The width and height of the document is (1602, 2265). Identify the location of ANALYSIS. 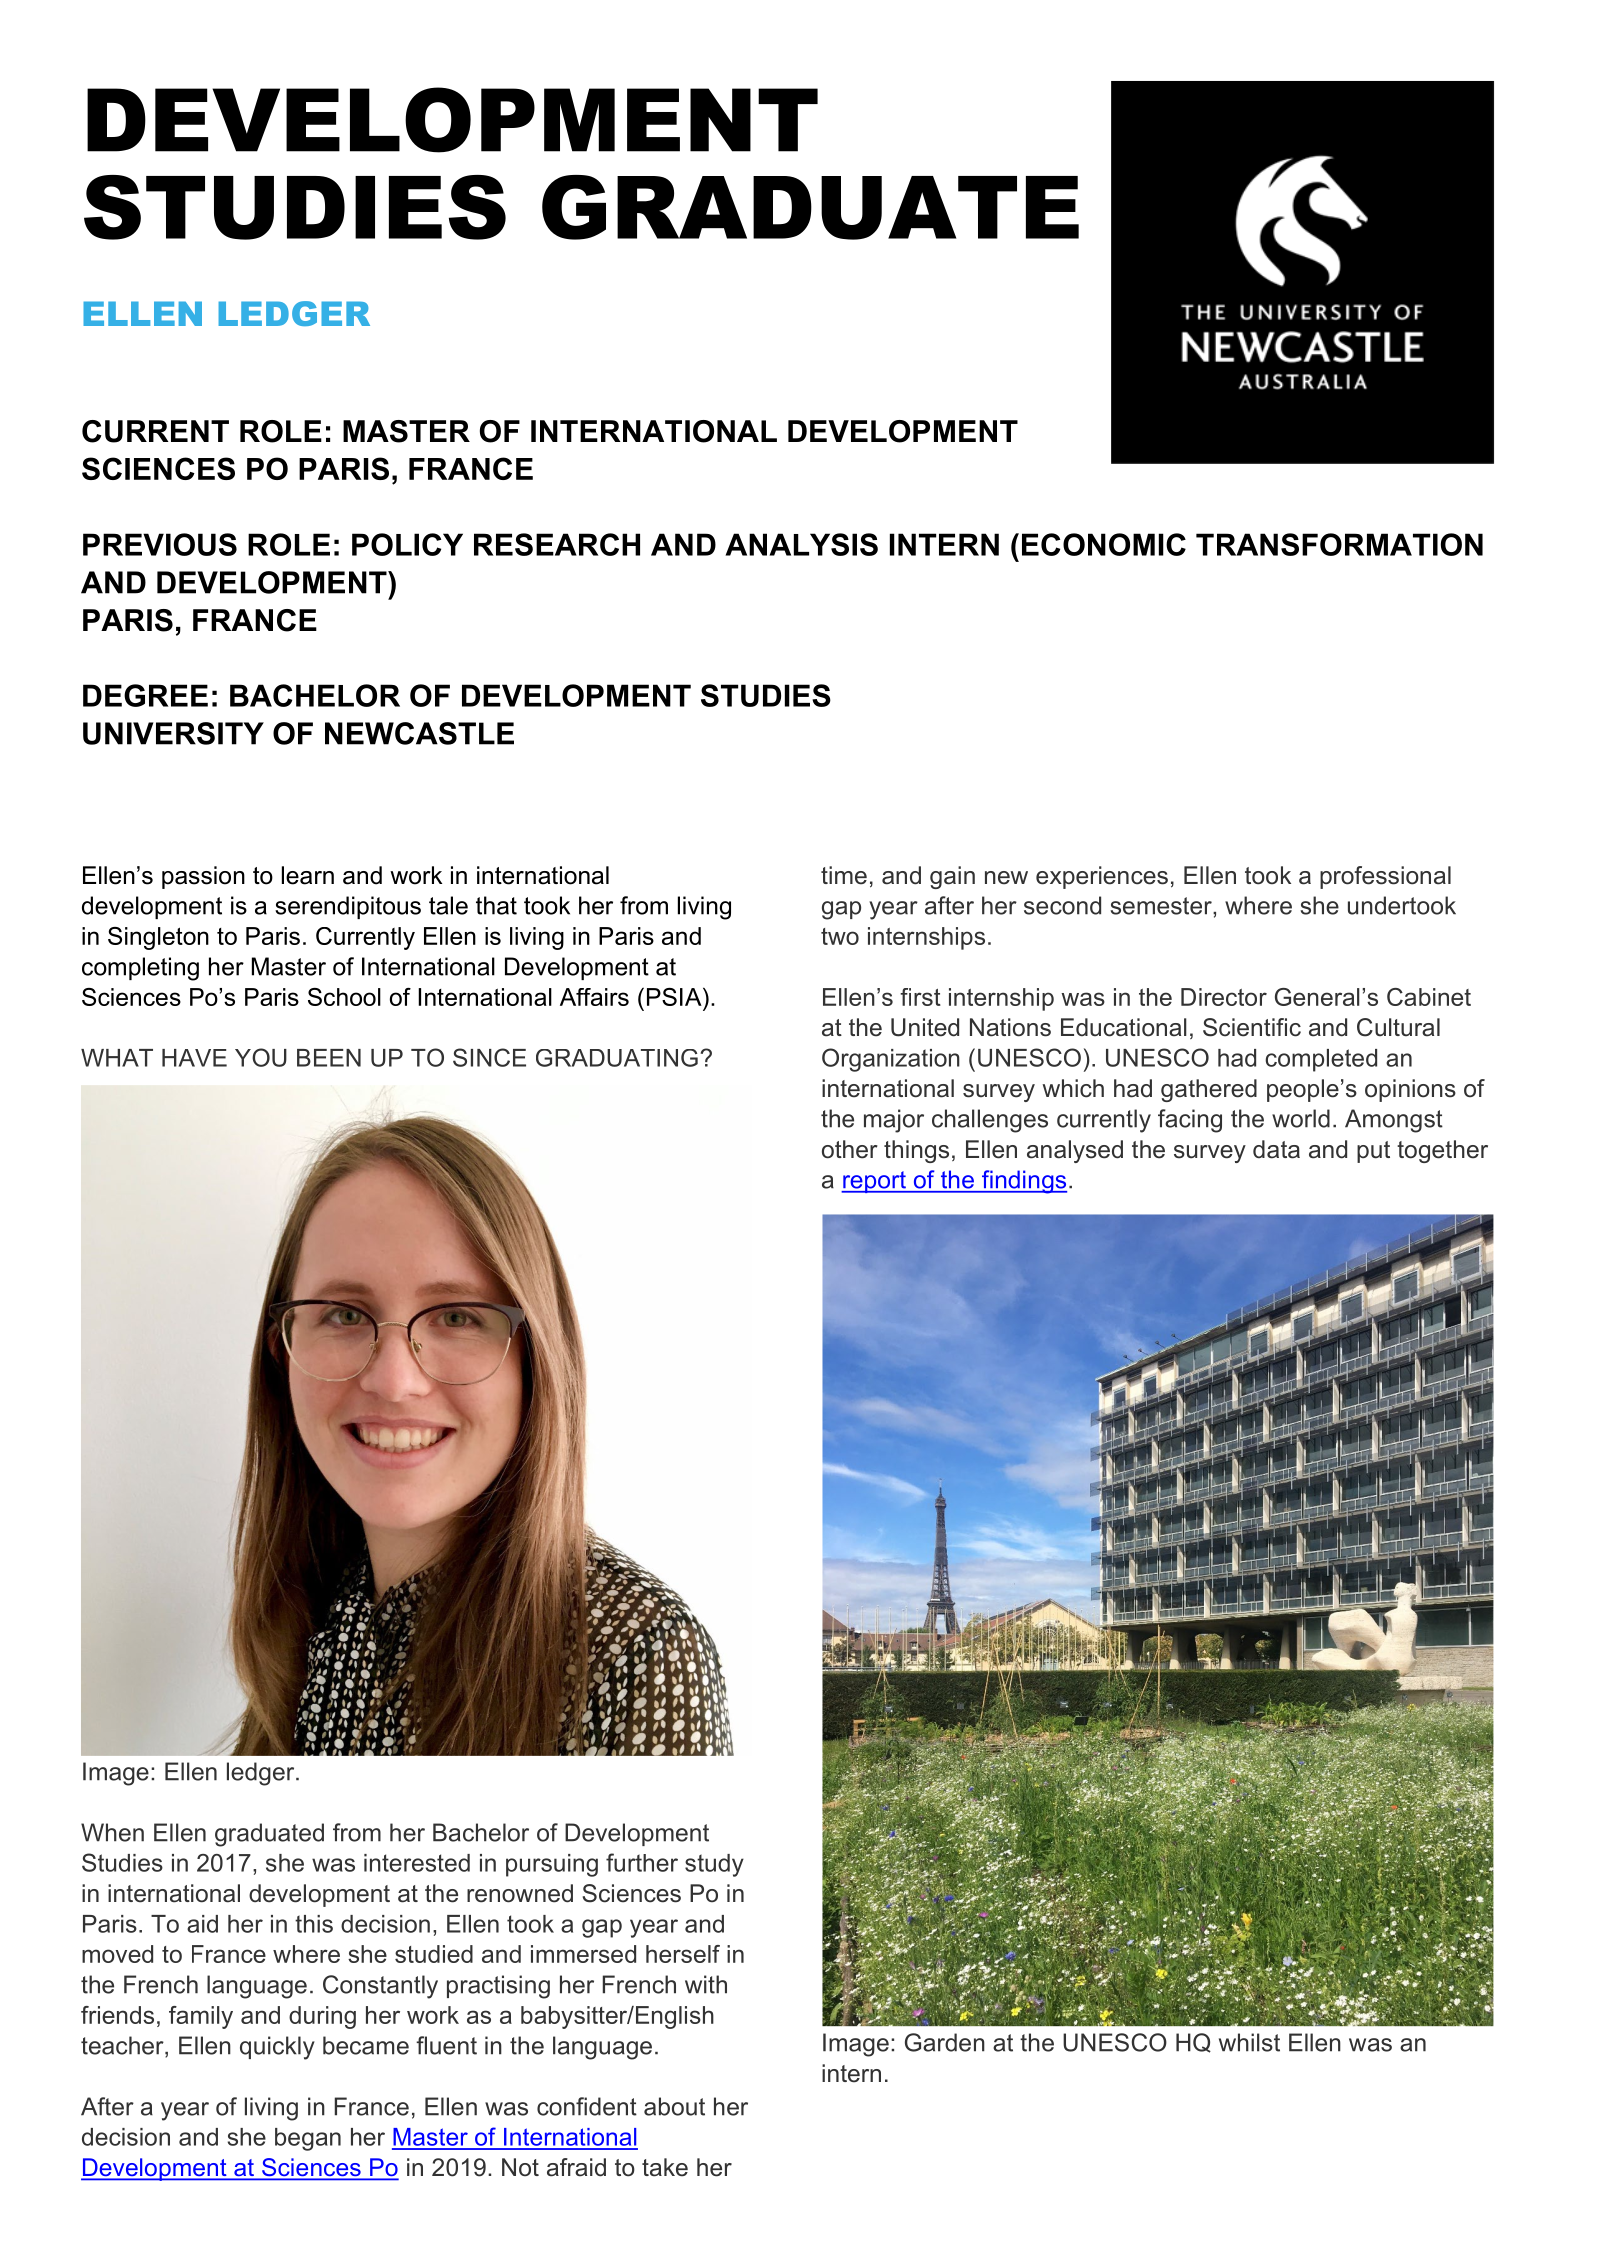
(801, 544).
